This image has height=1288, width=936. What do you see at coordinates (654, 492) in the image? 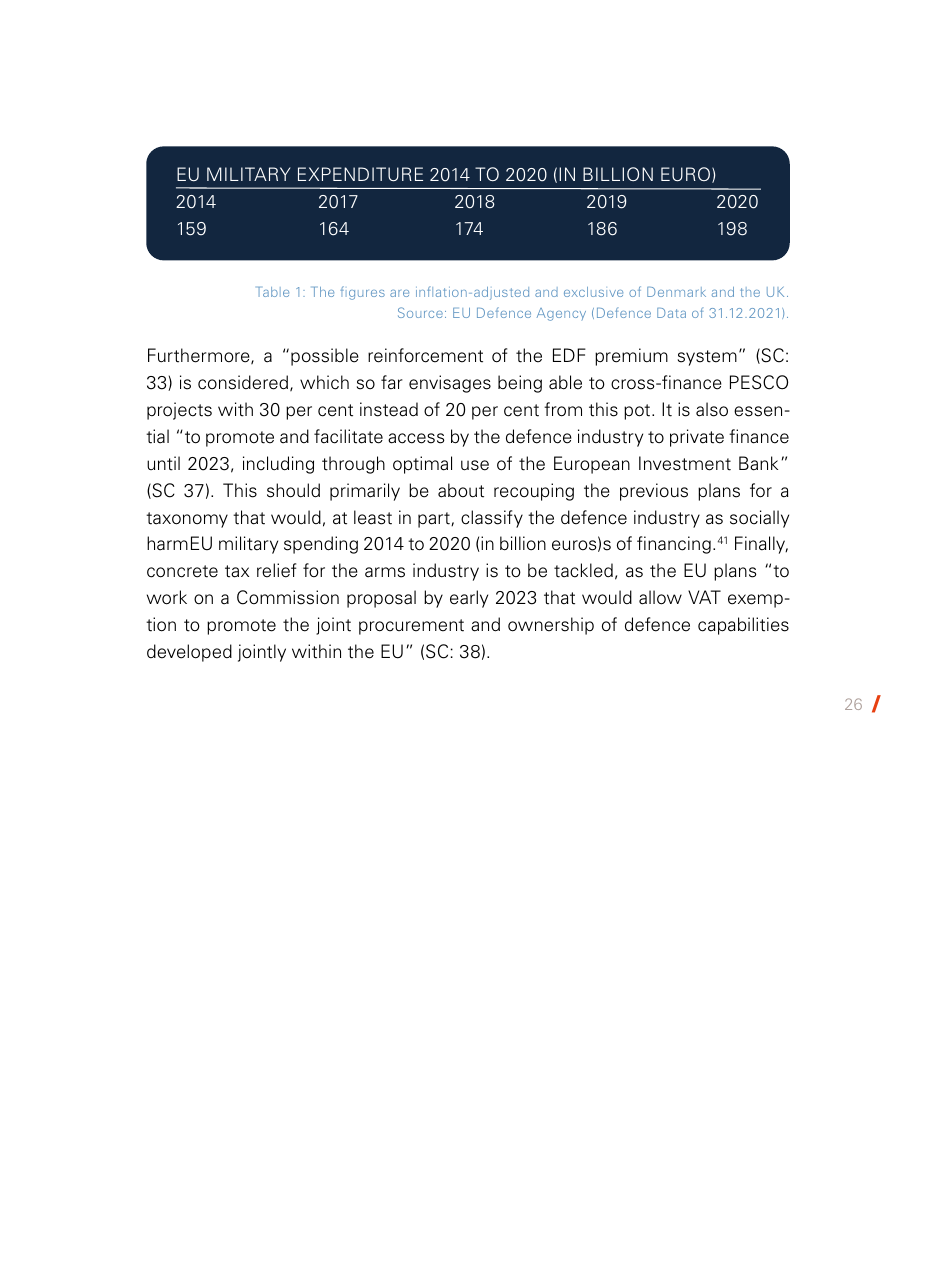
I see `previous` at bounding box center [654, 492].
